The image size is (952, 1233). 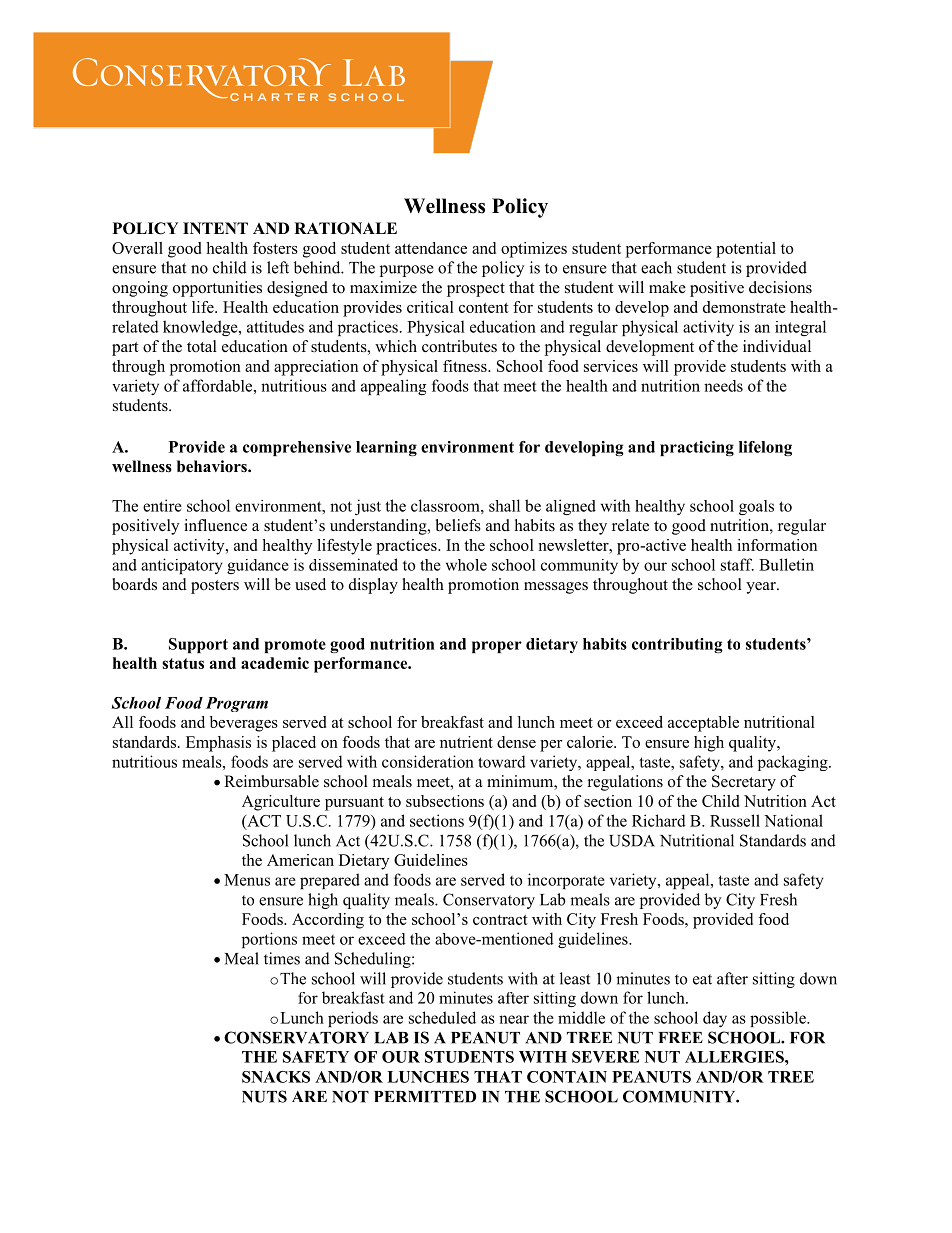 What do you see at coordinates (213, 466) in the page?
I see `behaviors` at bounding box center [213, 466].
